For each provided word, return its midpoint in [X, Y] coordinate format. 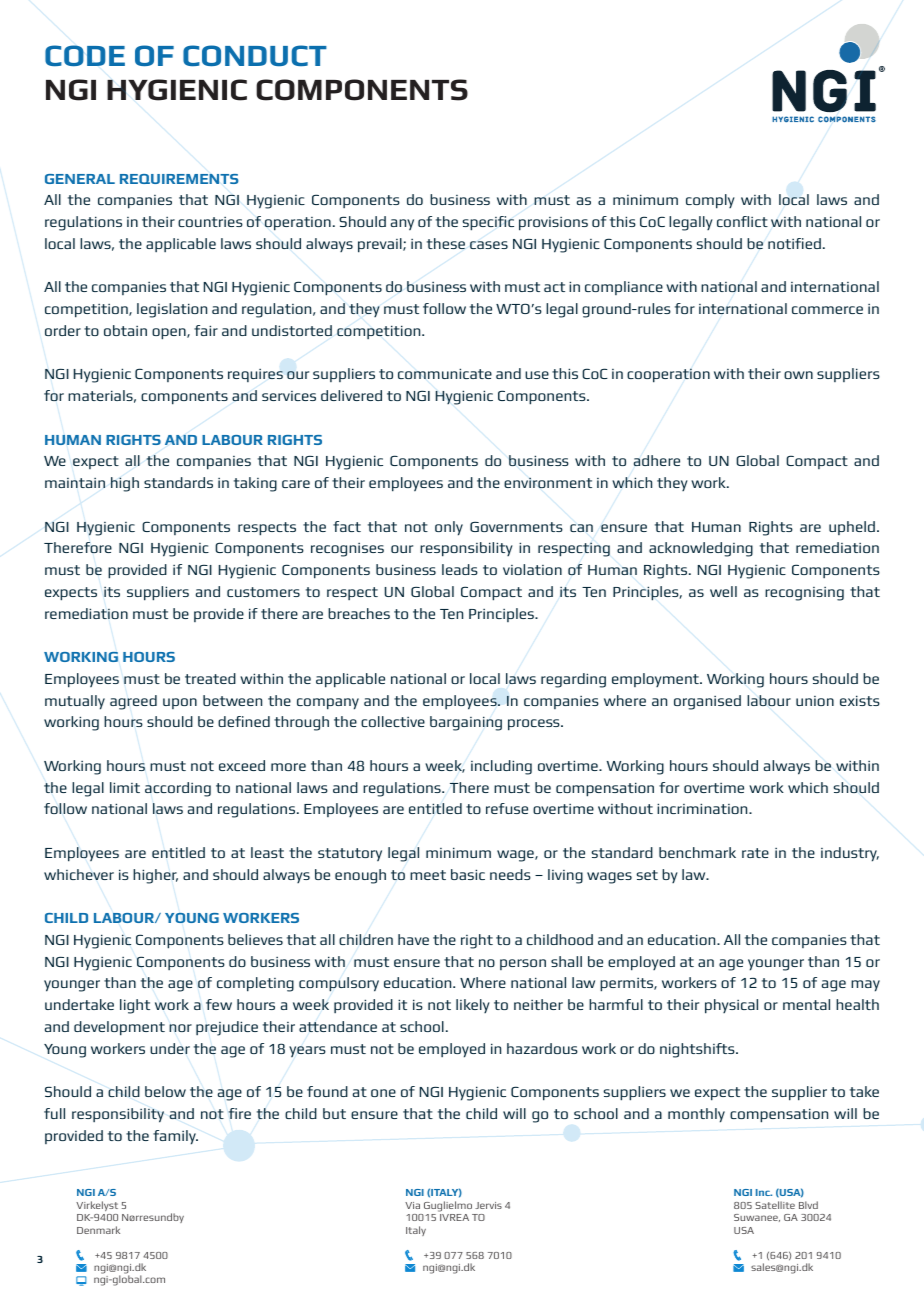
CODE [85, 55]
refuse [507, 808]
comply [710, 201]
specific [488, 223]
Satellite [775, 1205]
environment [548, 483]
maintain [75, 483]
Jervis [488, 1205]
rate [755, 853]
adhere [657, 460]
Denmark [98, 1230]
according [178, 789]
